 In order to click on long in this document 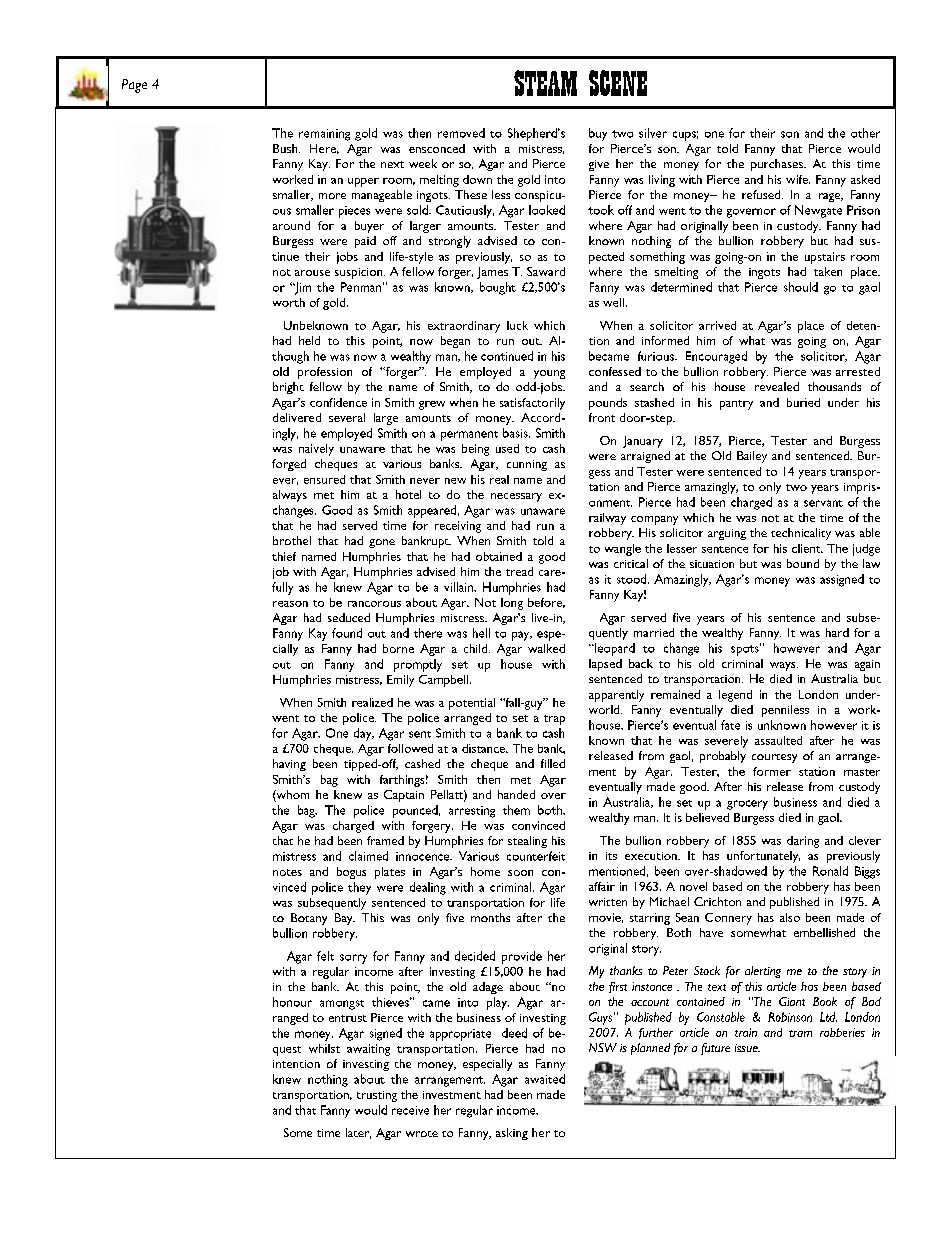, I will do `click(512, 604)`.
